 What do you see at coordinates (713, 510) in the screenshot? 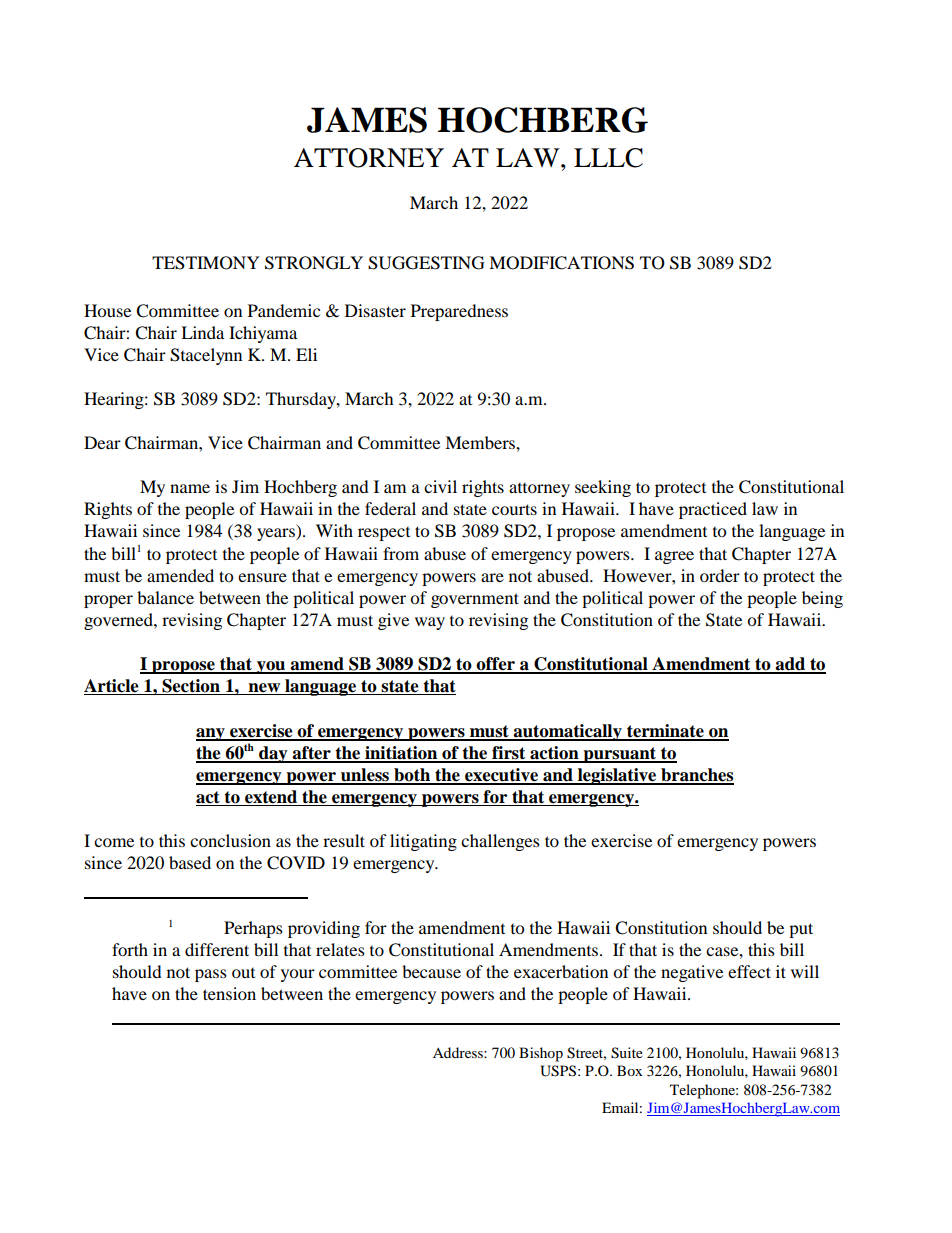
I see `practiced` at bounding box center [713, 510].
